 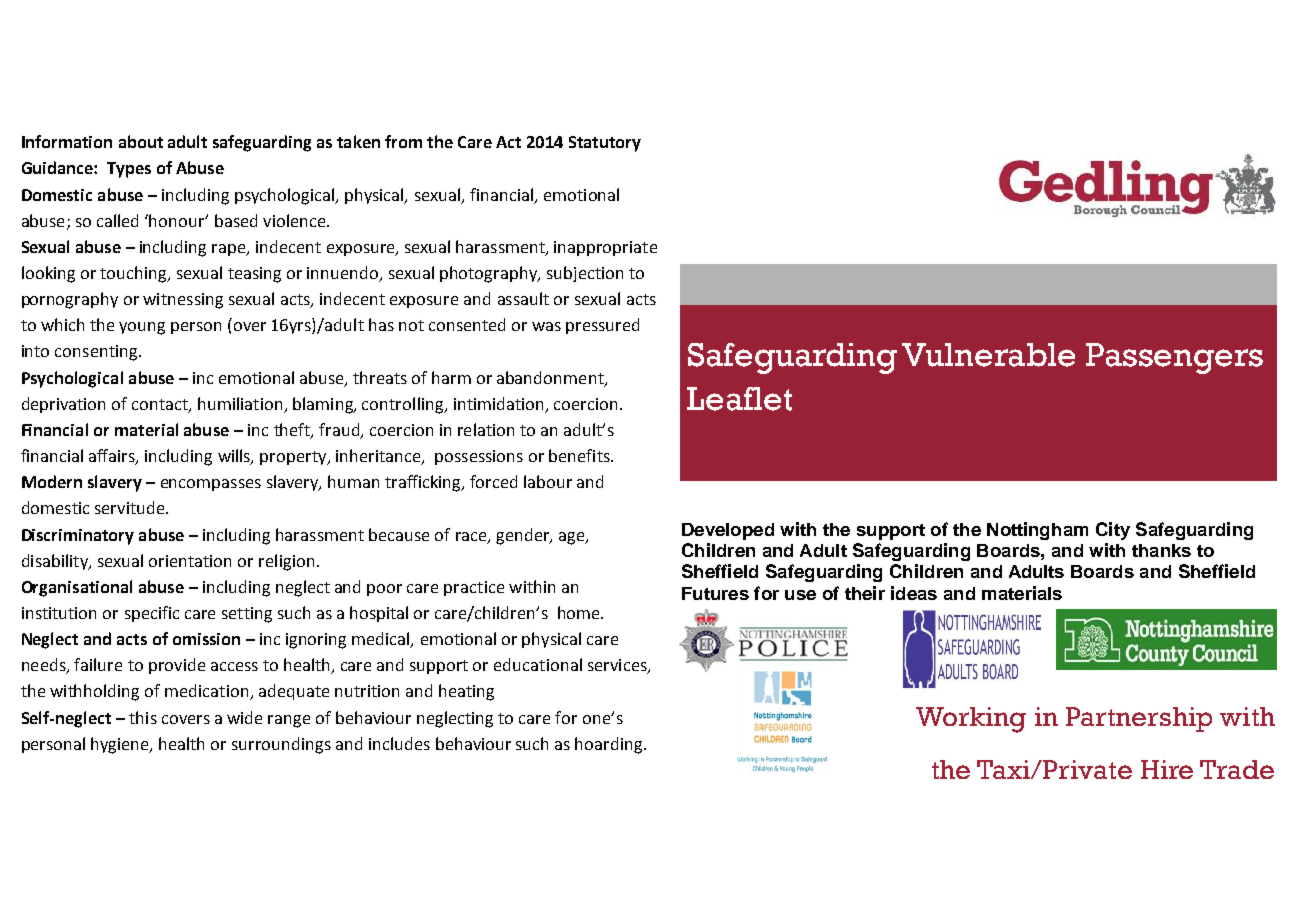 I want to click on hygiene, so click(x=121, y=745).
